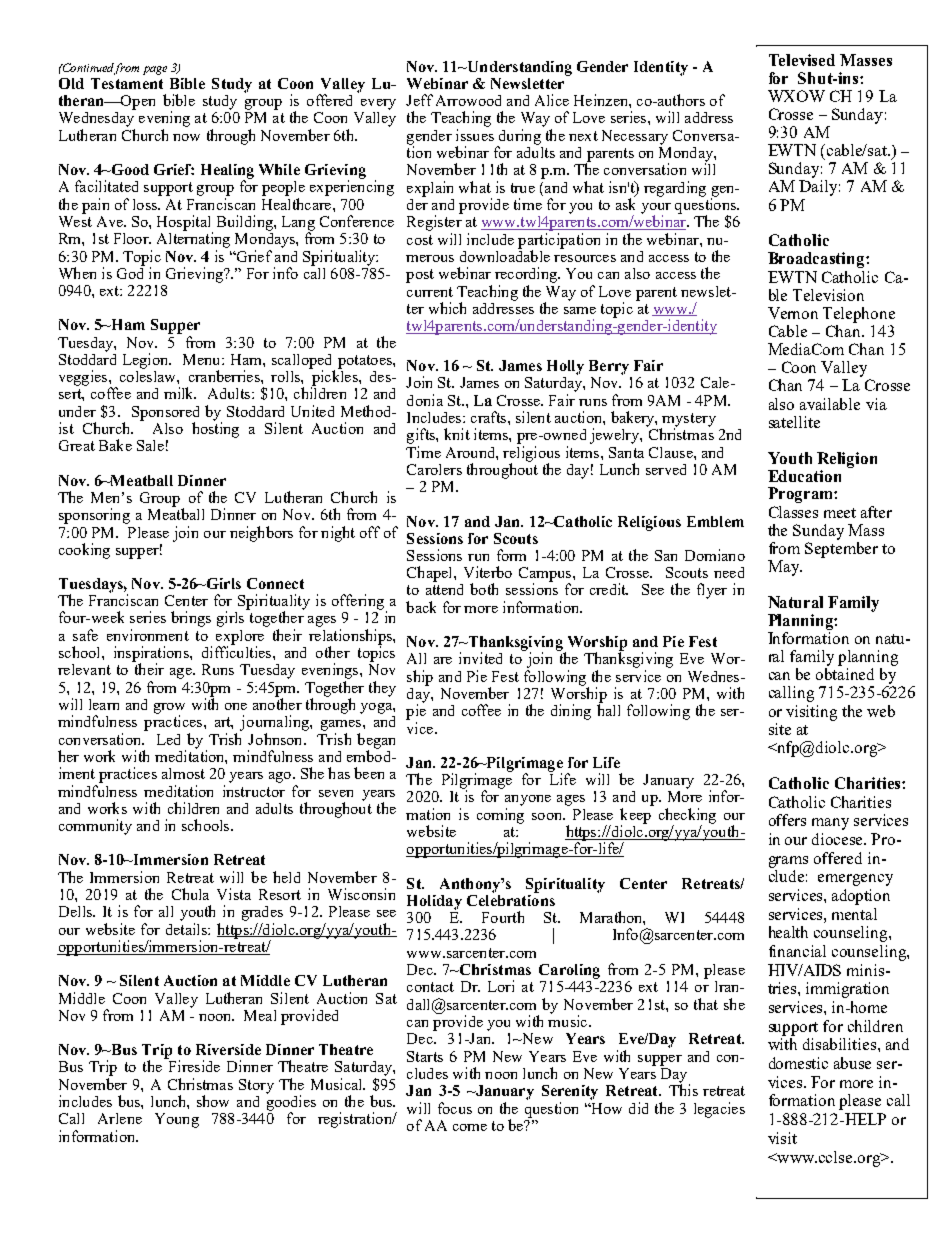  What do you see at coordinates (430, 292) in the page?
I see `current` at bounding box center [430, 292].
